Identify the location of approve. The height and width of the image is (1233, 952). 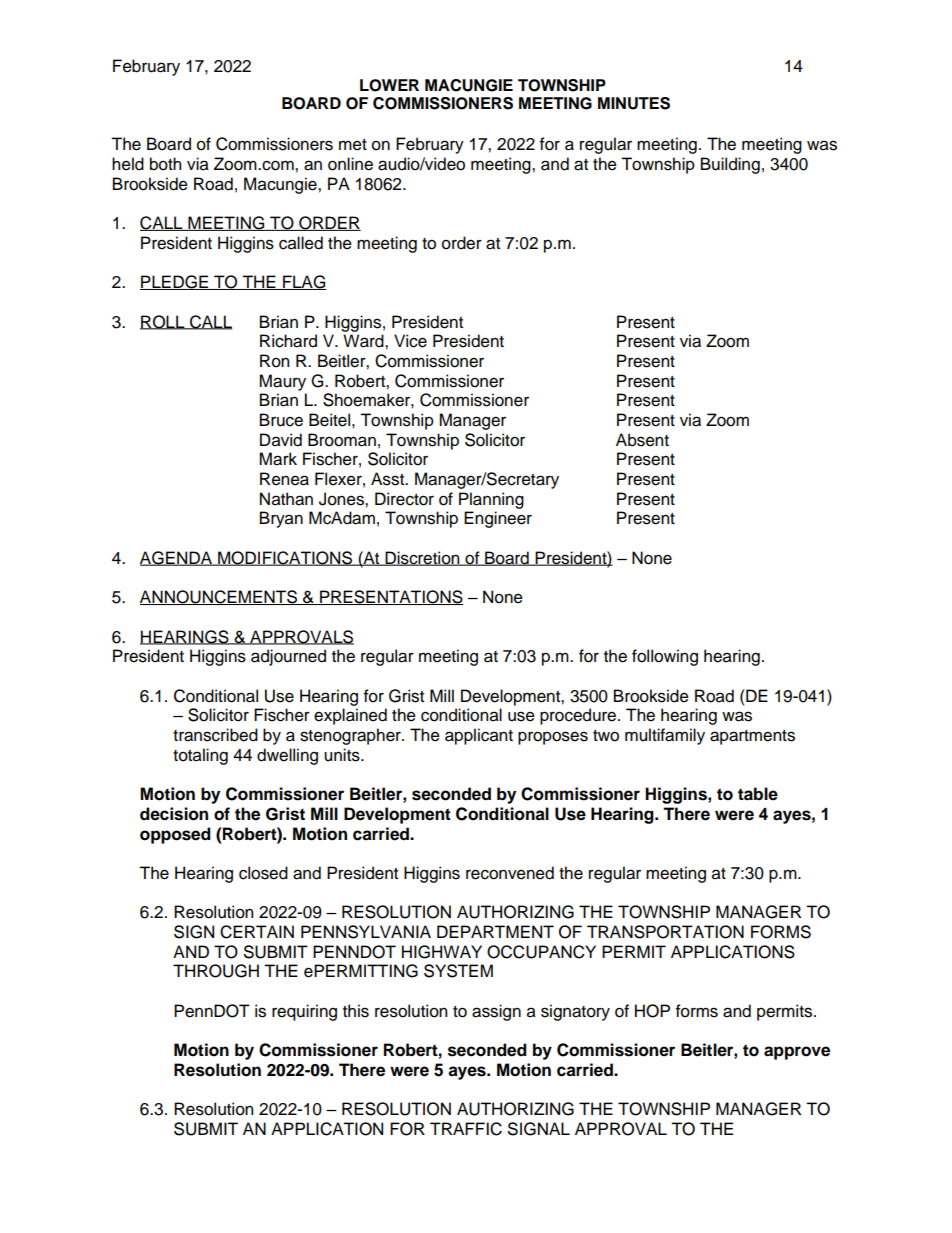
(797, 1053).
